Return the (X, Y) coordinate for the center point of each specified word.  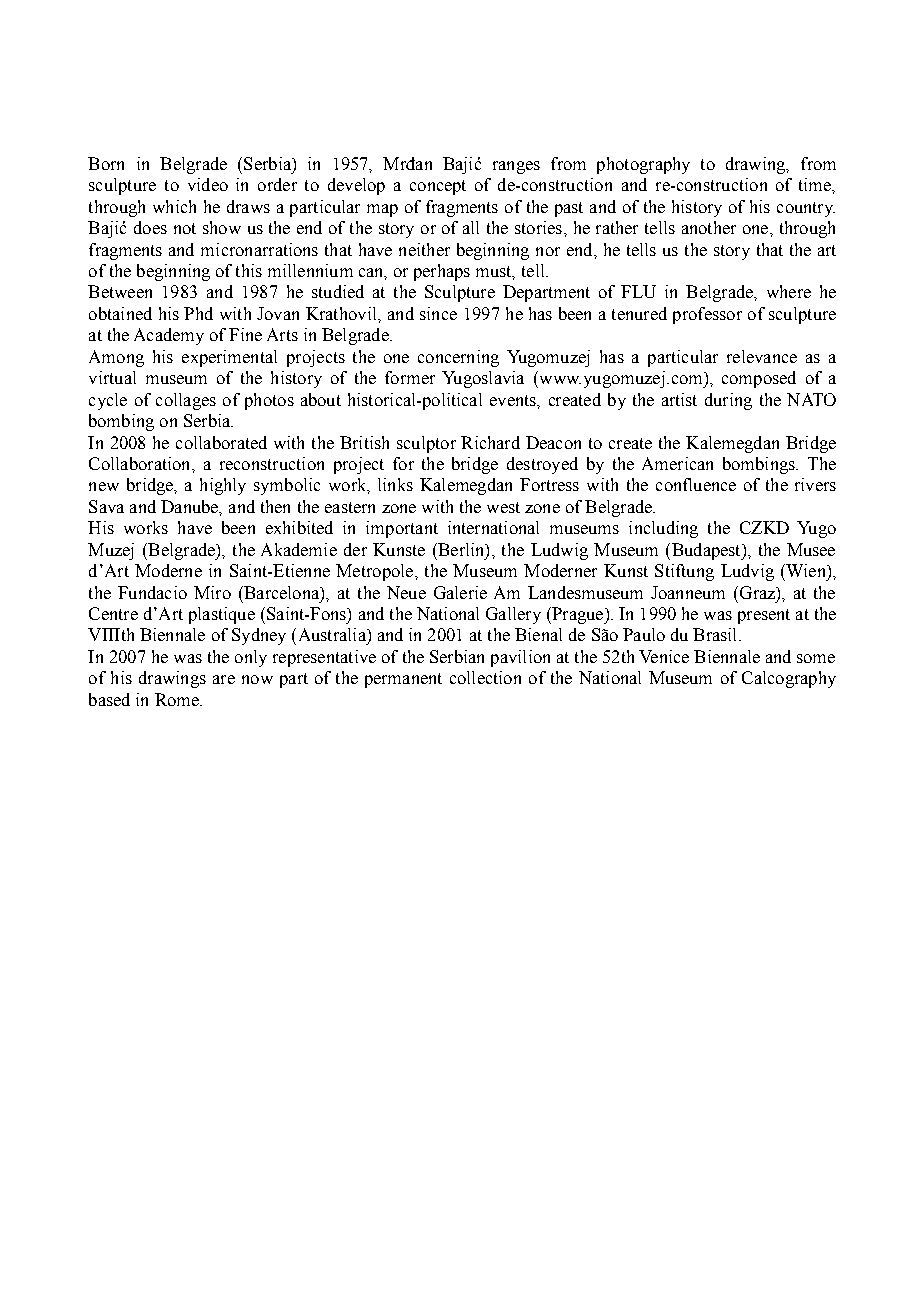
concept (438, 187)
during (728, 401)
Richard (490, 442)
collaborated (221, 442)
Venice (664, 656)
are (224, 679)
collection (485, 677)
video (208, 184)
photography (643, 165)
